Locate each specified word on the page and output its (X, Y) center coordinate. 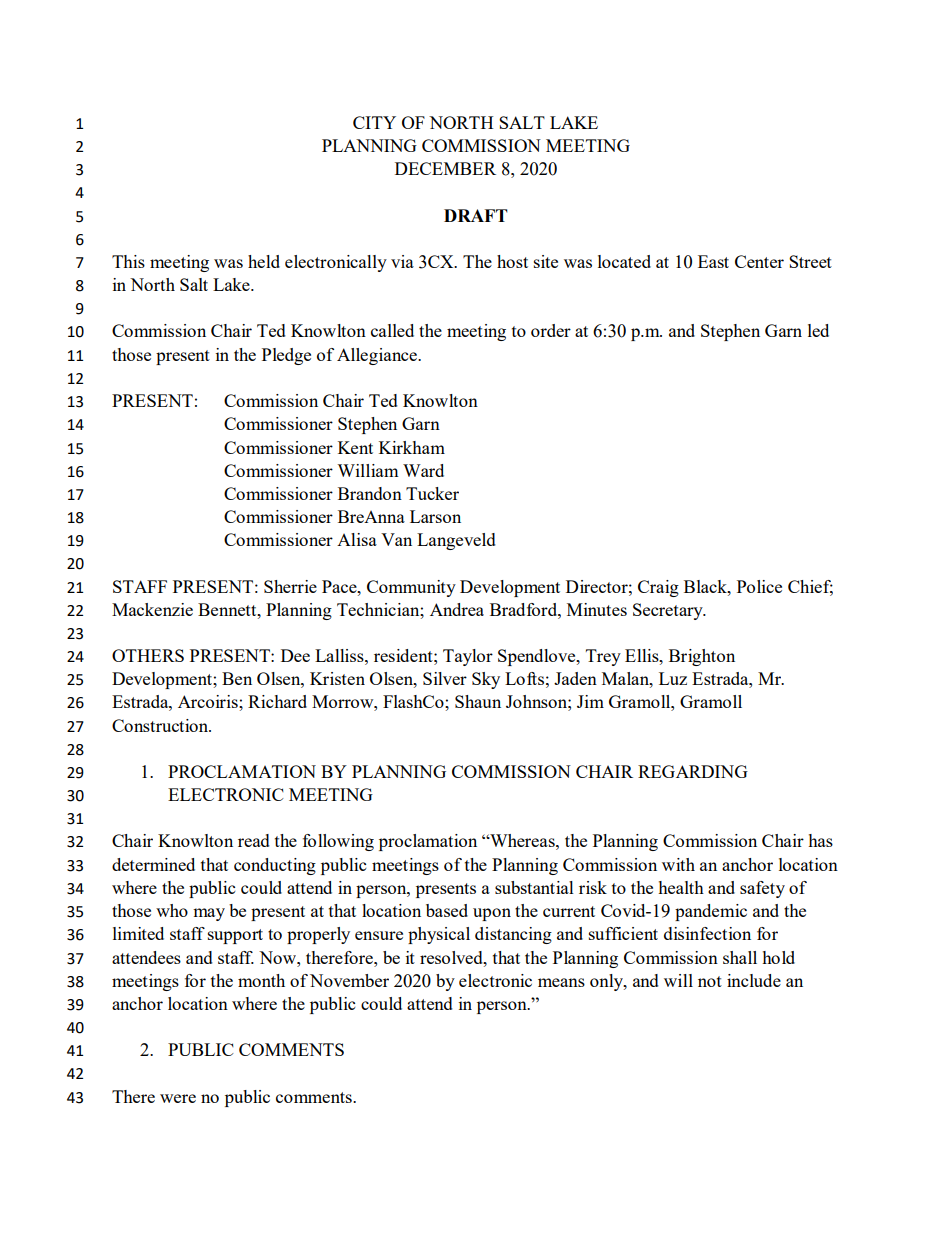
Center (759, 261)
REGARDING (693, 771)
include (754, 980)
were (178, 1098)
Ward (423, 470)
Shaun (478, 701)
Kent (355, 447)
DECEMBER (445, 168)
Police (759, 586)
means (561, 982)
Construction (161, 725)
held (264, 261)
